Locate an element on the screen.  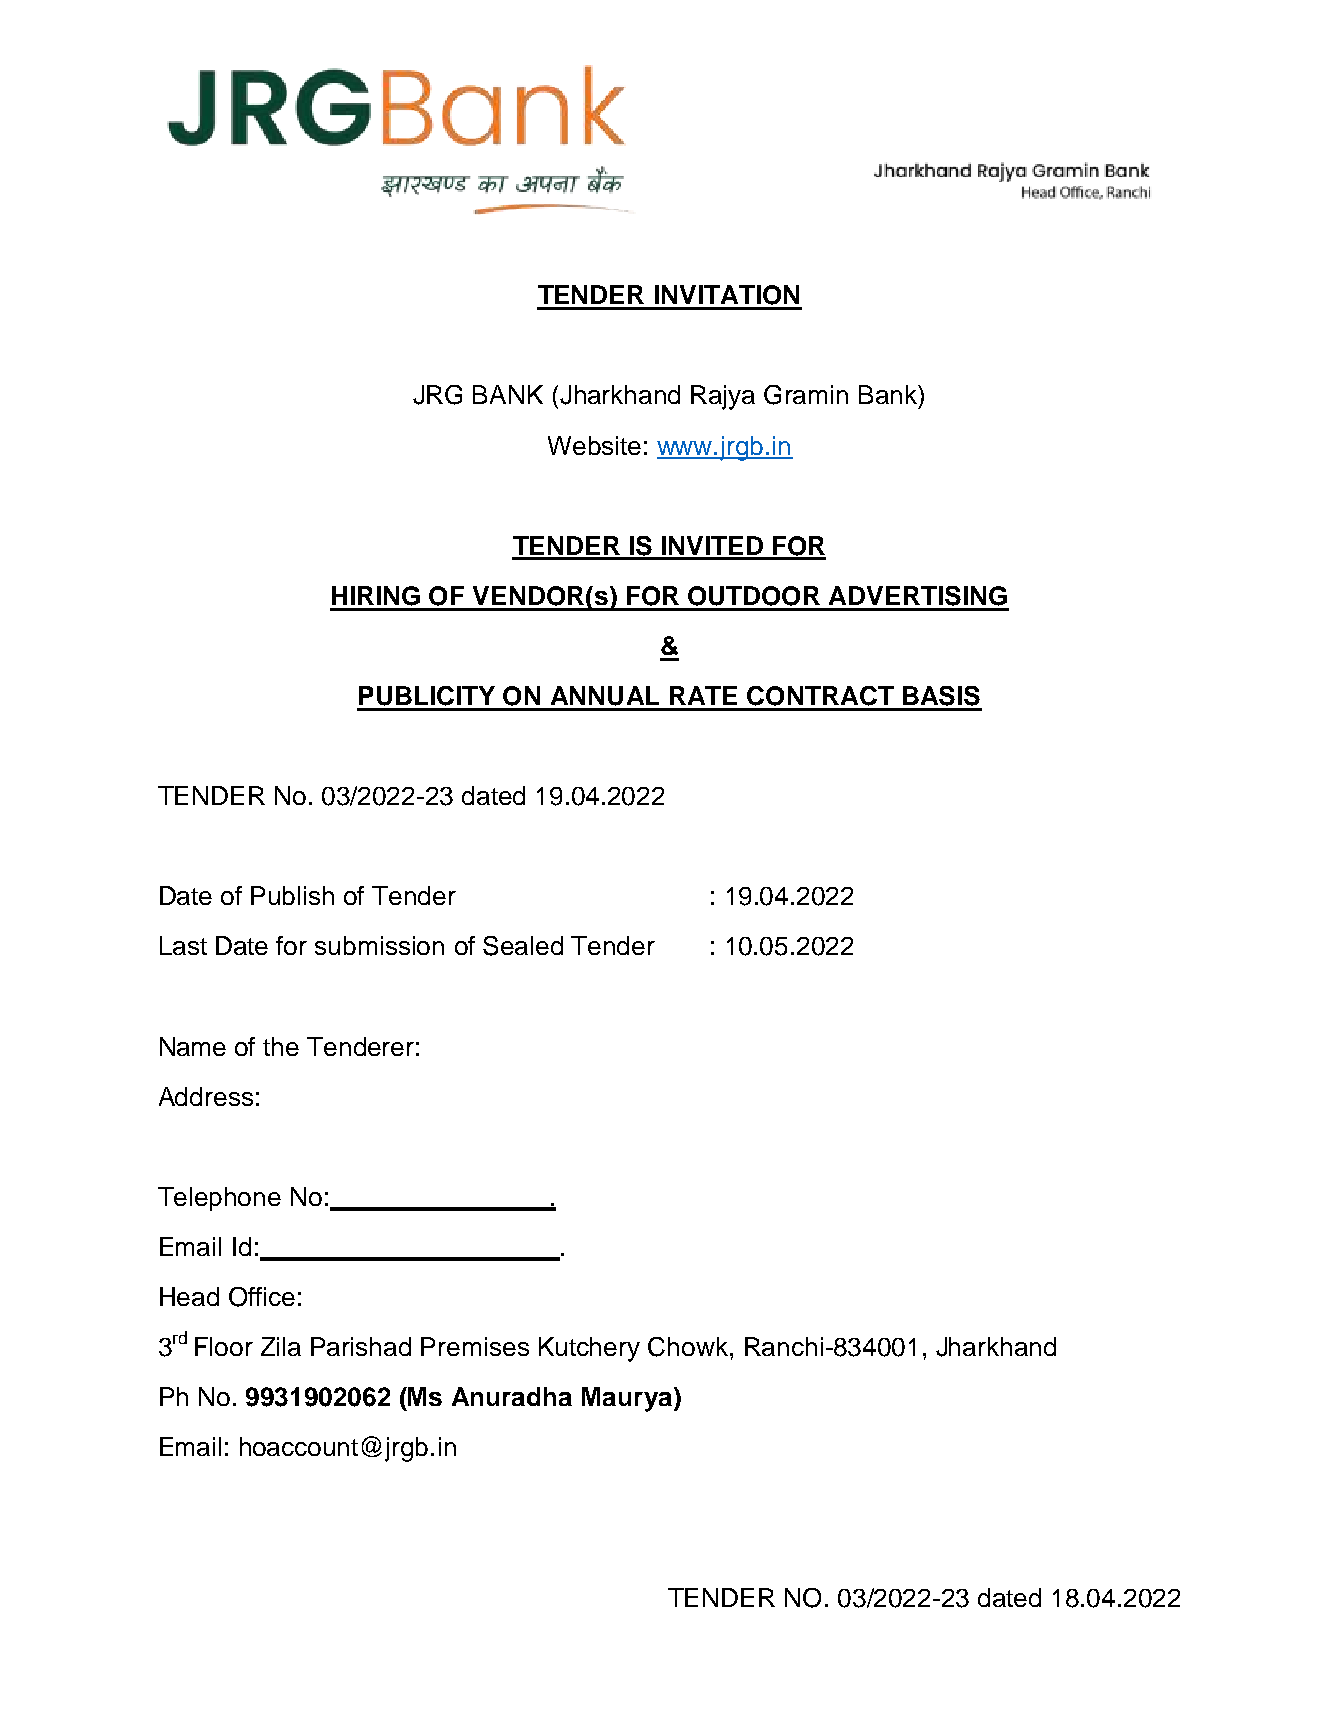
RATE is located at coordinates (703, 695).
